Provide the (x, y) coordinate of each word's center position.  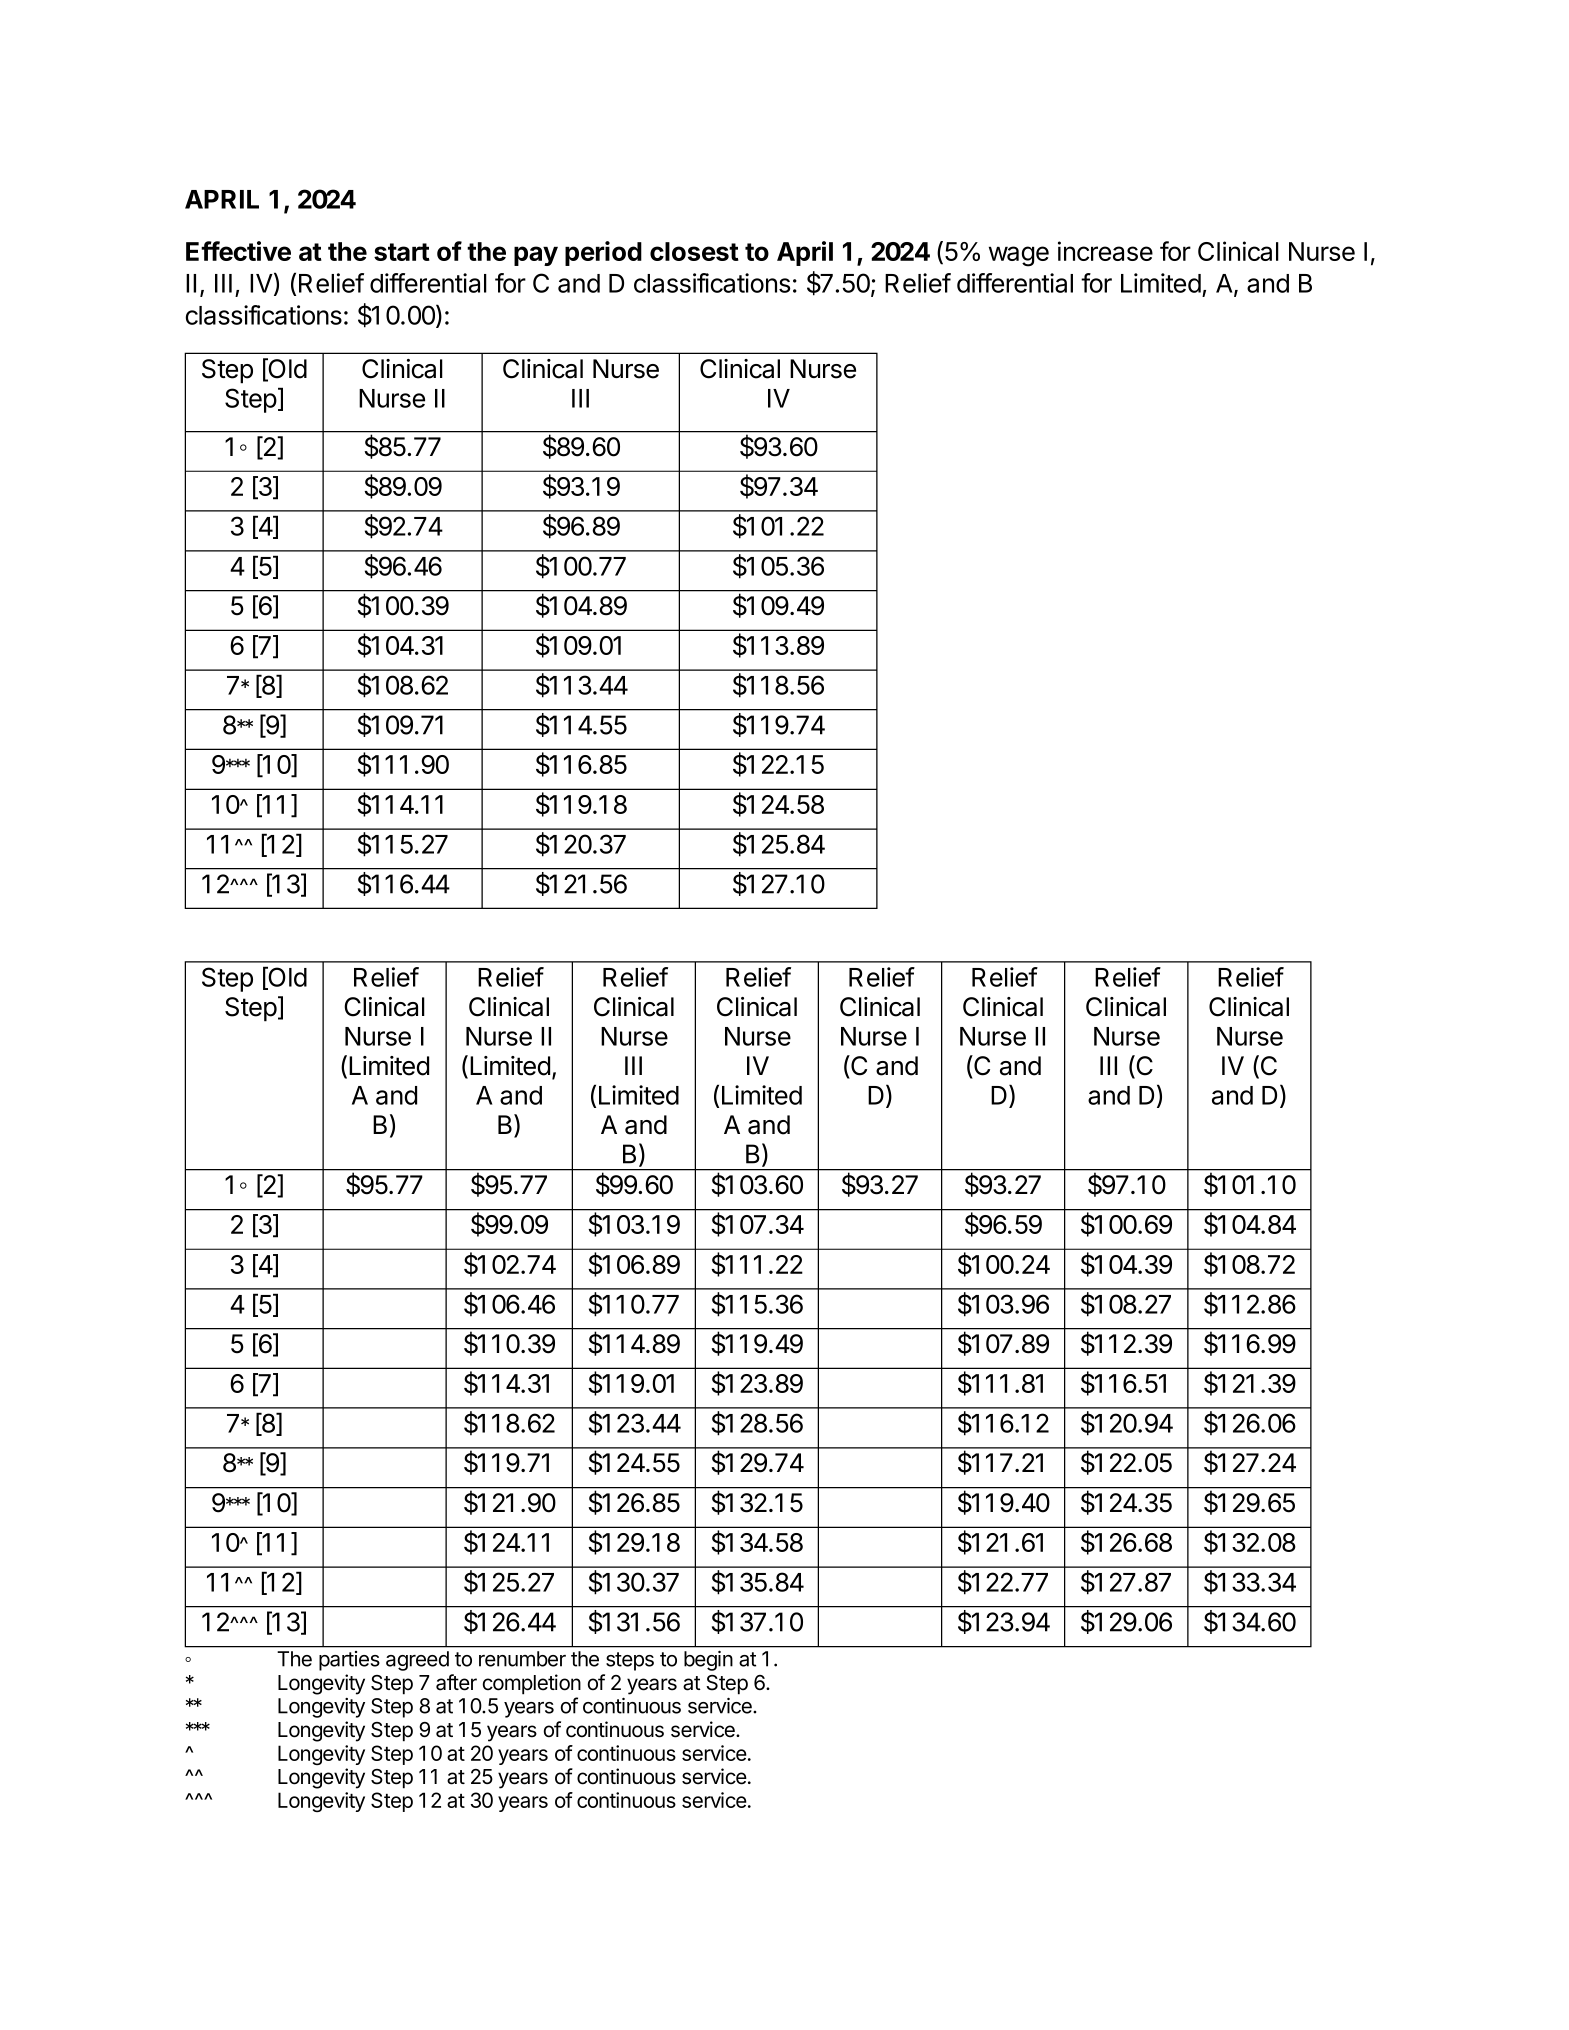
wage (1019, 256)
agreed (417, 1661)
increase (1105, 251)
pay (536, 256)
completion (532, 1684)
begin (708, 1661)
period (603, 253)
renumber (522, 1659)
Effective (238, 251)
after (456, 1682)
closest (694, 251)
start (402, 252)
